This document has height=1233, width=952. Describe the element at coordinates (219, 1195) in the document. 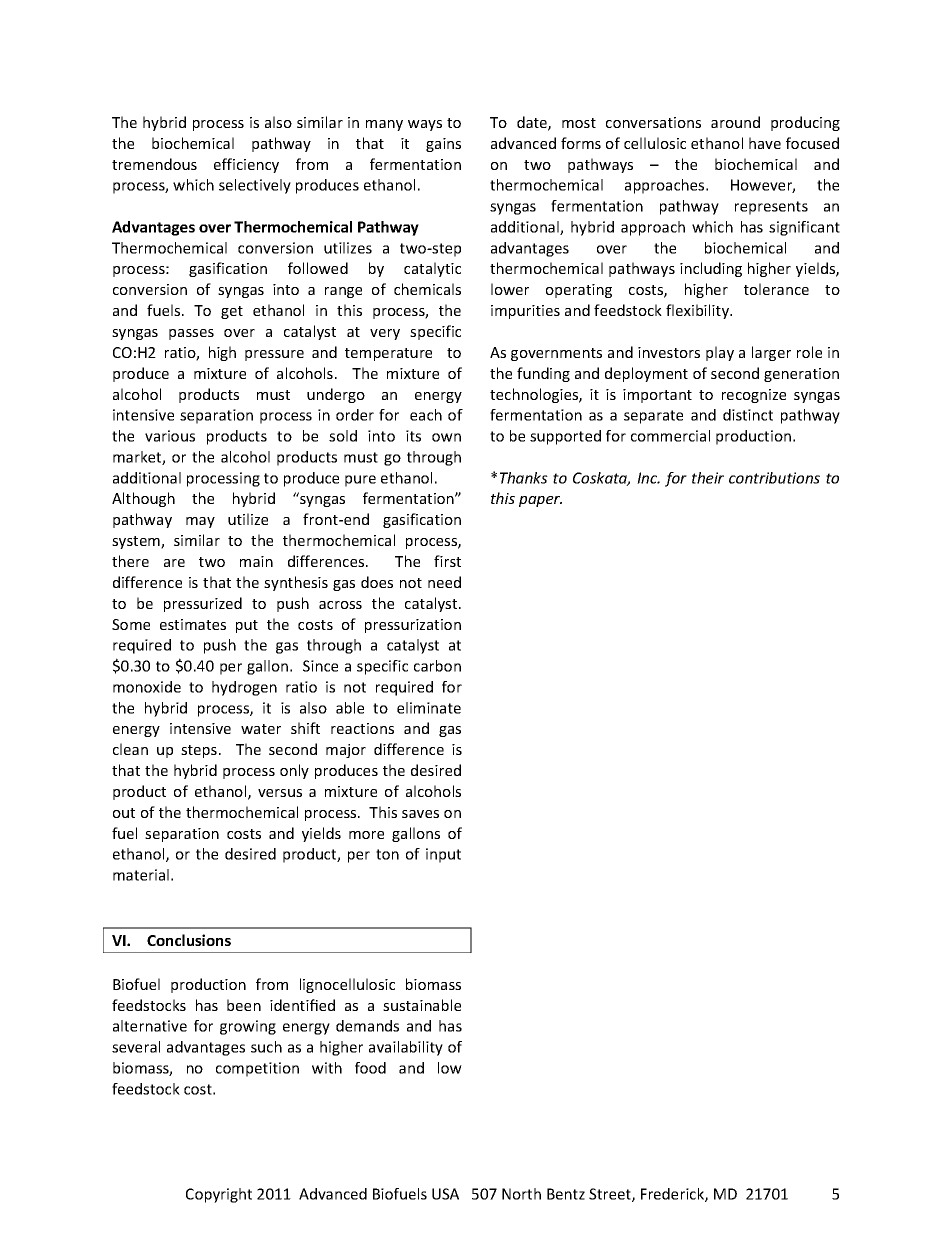

I see `Copyright` at that location.
